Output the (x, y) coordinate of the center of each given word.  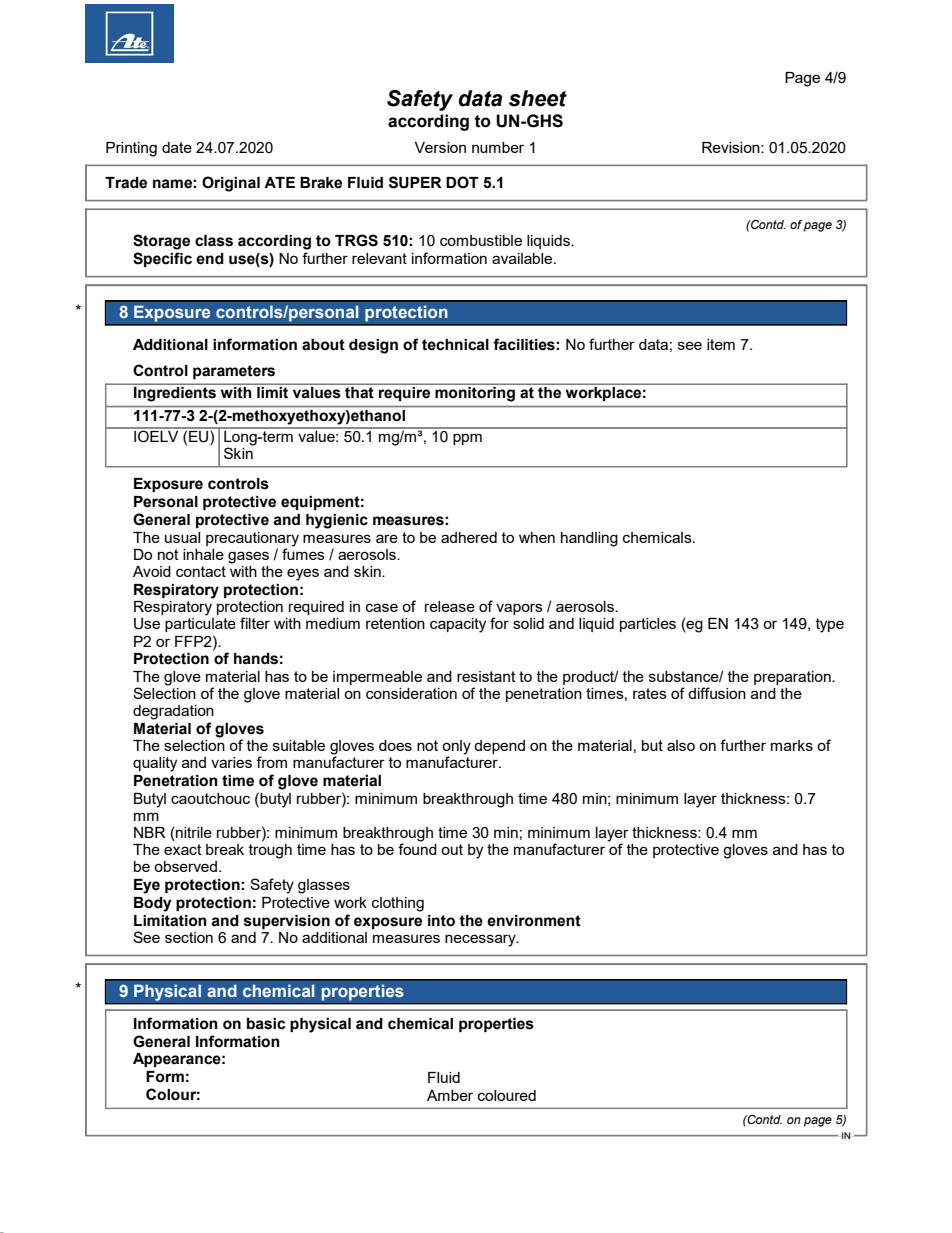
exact (183, 849)
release (450, 606)
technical (455, 345)
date (177, 147)
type (830, 625)
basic (266, 1024)
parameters (234, 372)
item (721, 344)
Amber (450, 1095)
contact (201, 571)
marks (792, 745)
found (417, 848)
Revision (732, 147)
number (498, 147)
